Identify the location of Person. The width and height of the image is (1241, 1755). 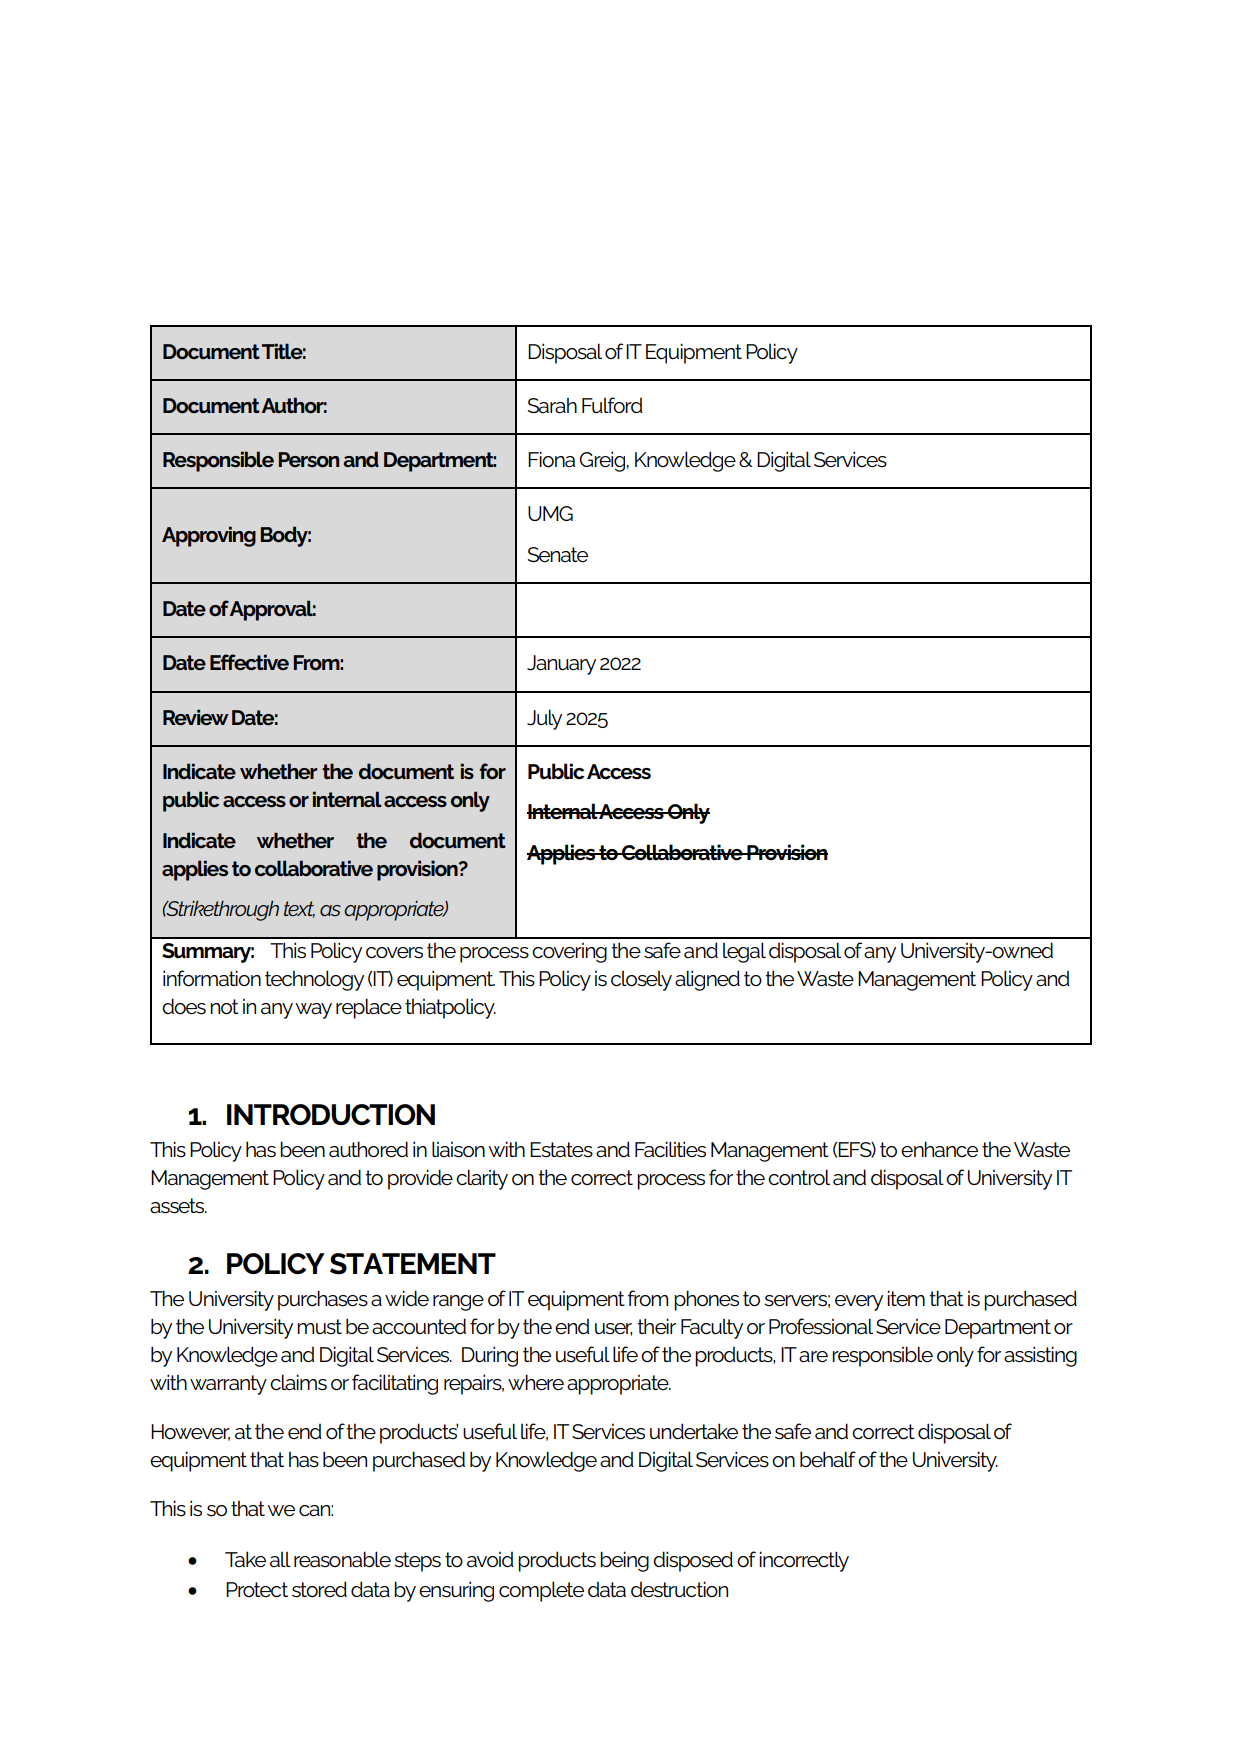
(308, 459).
